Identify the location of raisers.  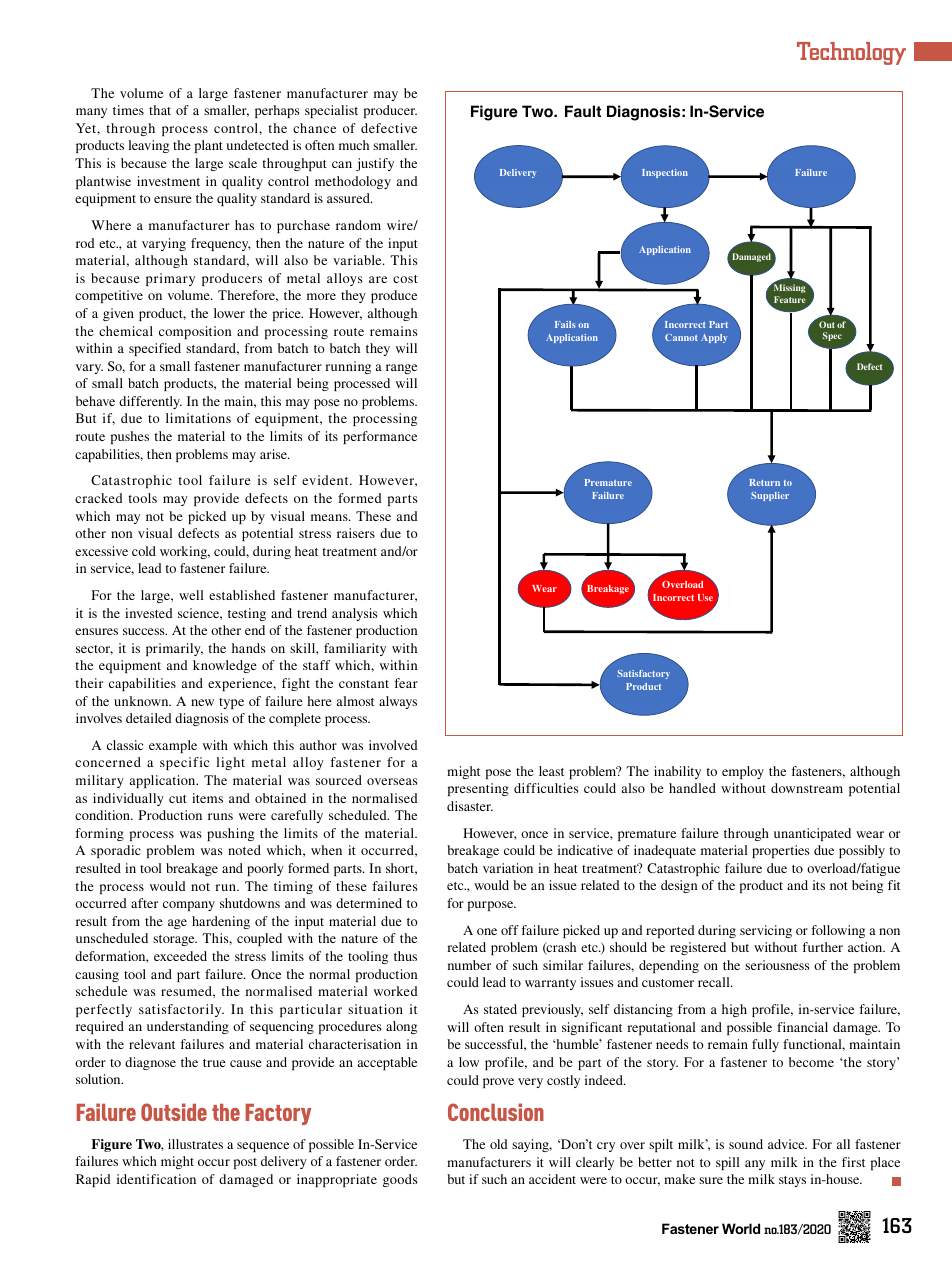
(356, 533).
